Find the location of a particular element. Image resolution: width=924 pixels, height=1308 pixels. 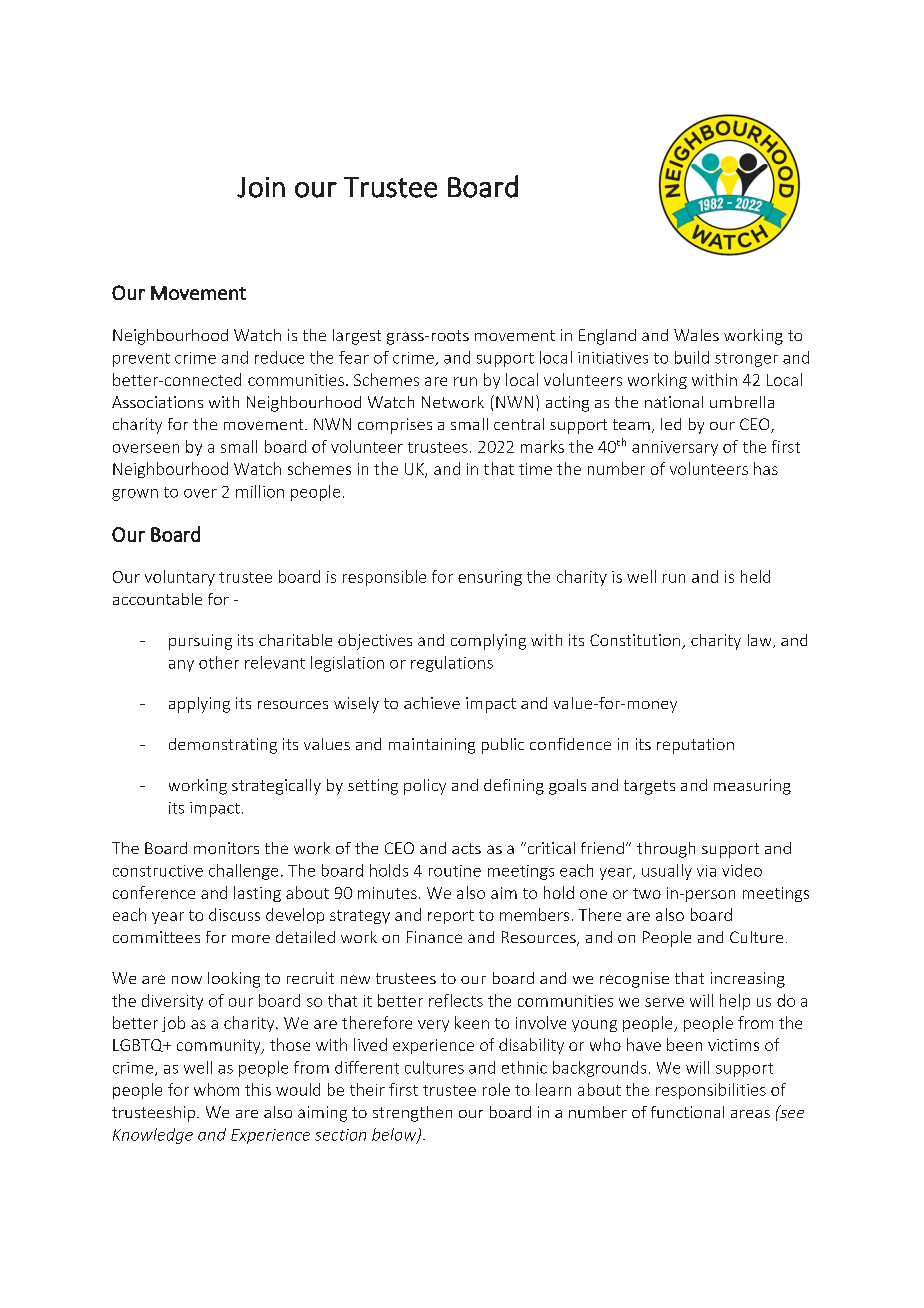

policy is located at coordinates (425, 787).
